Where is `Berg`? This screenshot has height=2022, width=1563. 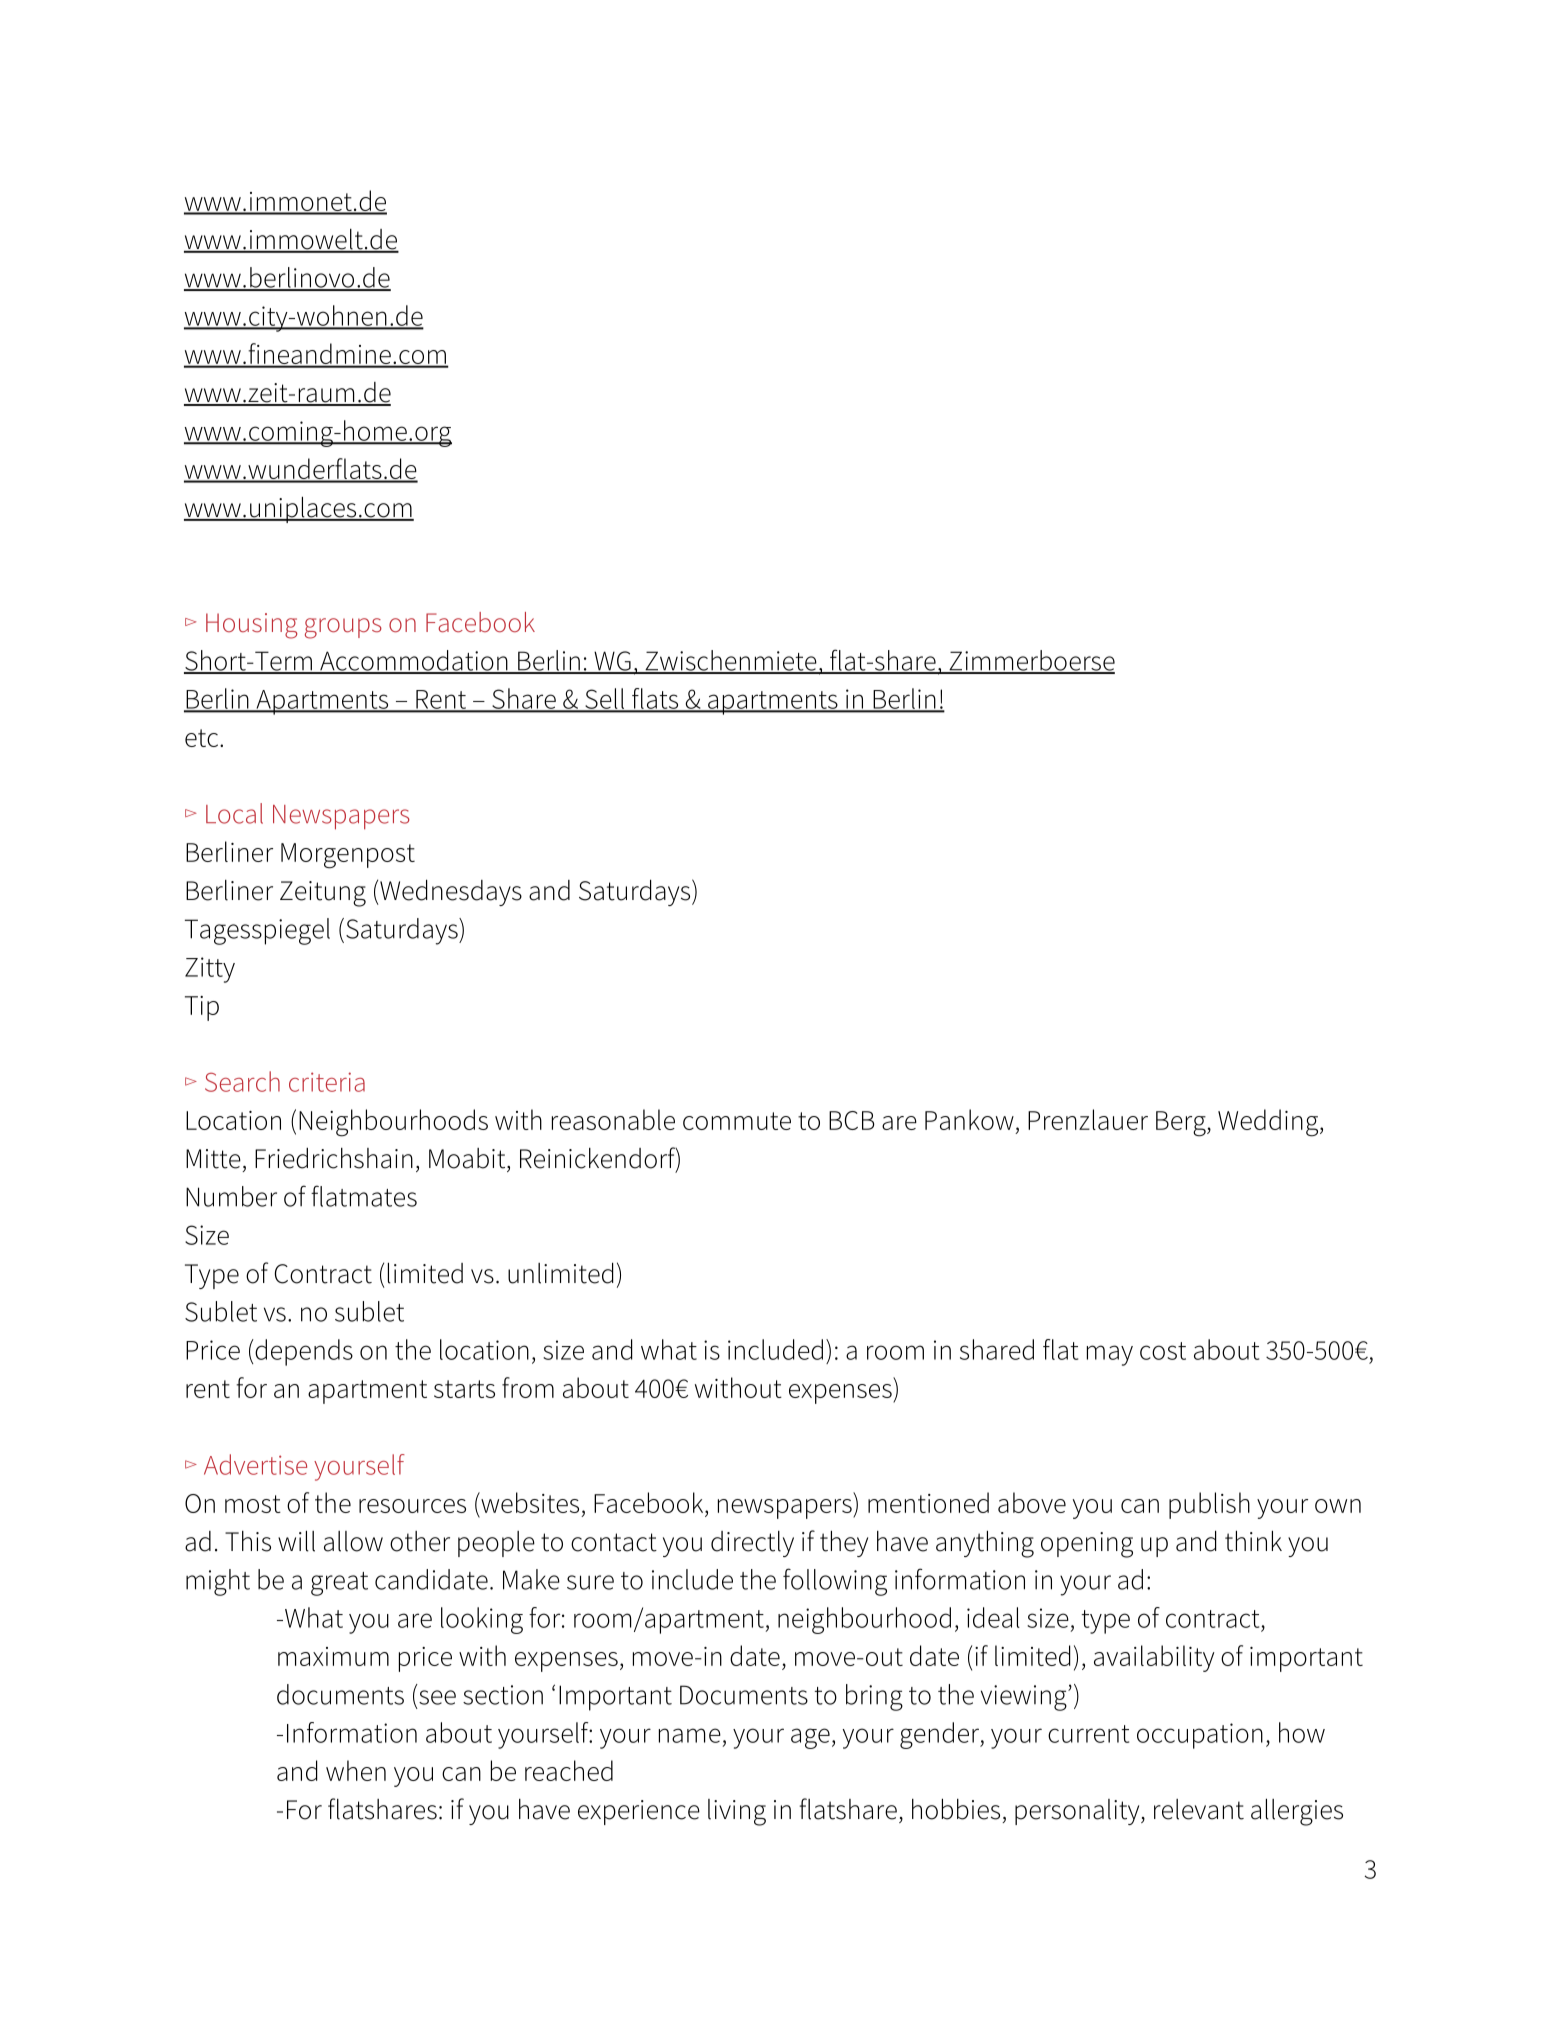 Berg is located at coordinates (1182, 1124).
